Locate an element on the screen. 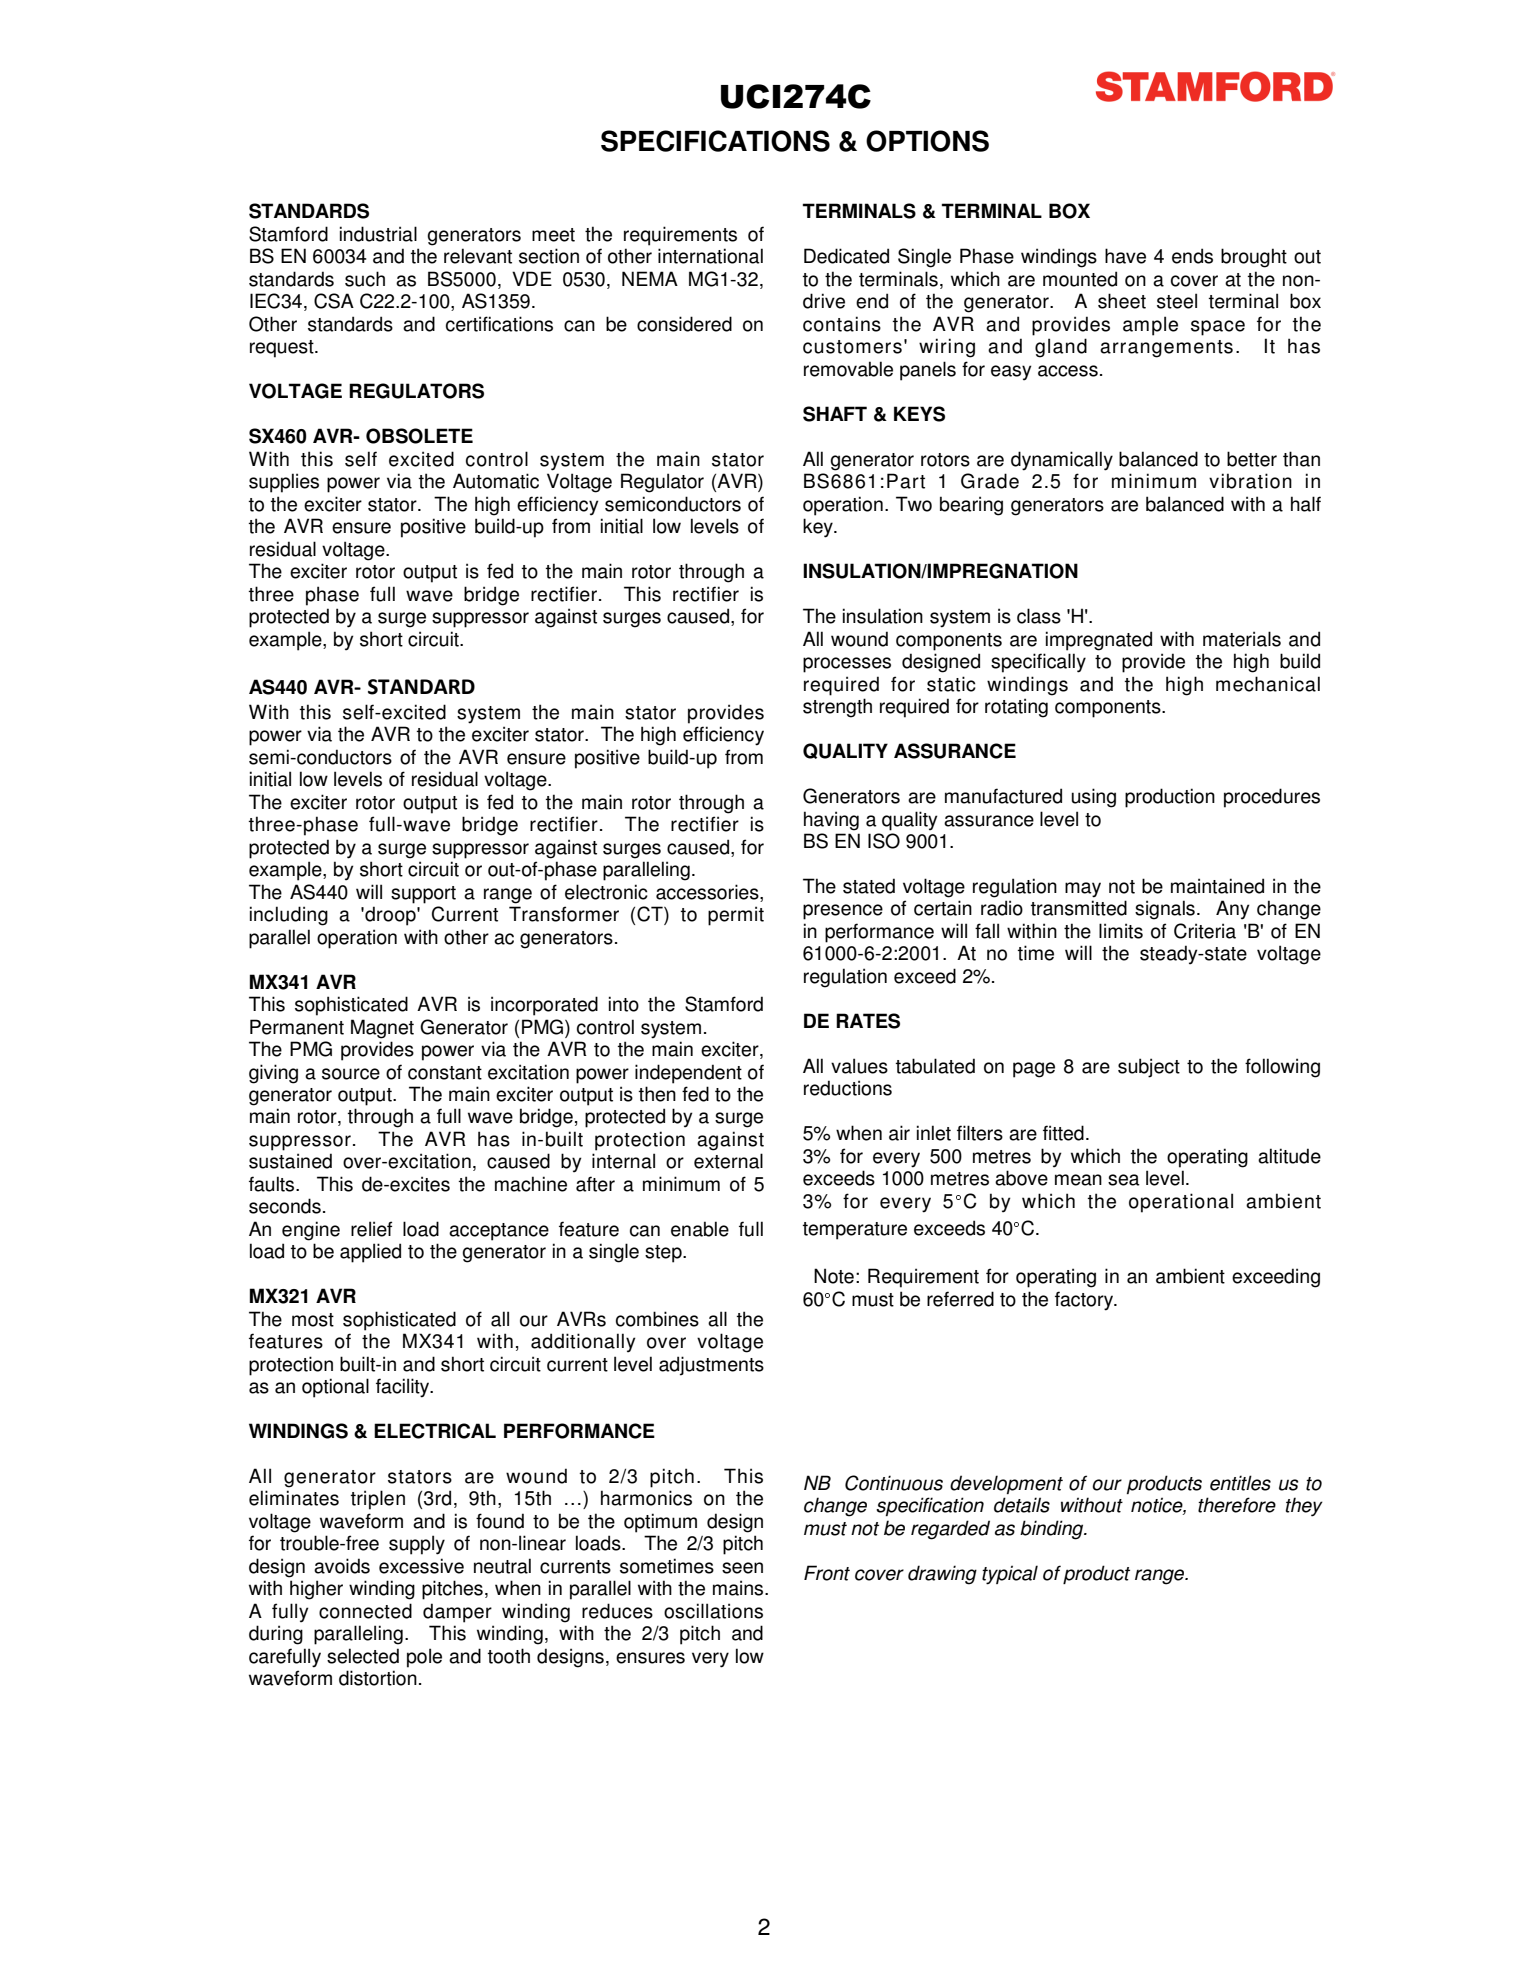 This screenshot has width=1530, height=1980. Dedicated is located at coordinates (846, 256).
